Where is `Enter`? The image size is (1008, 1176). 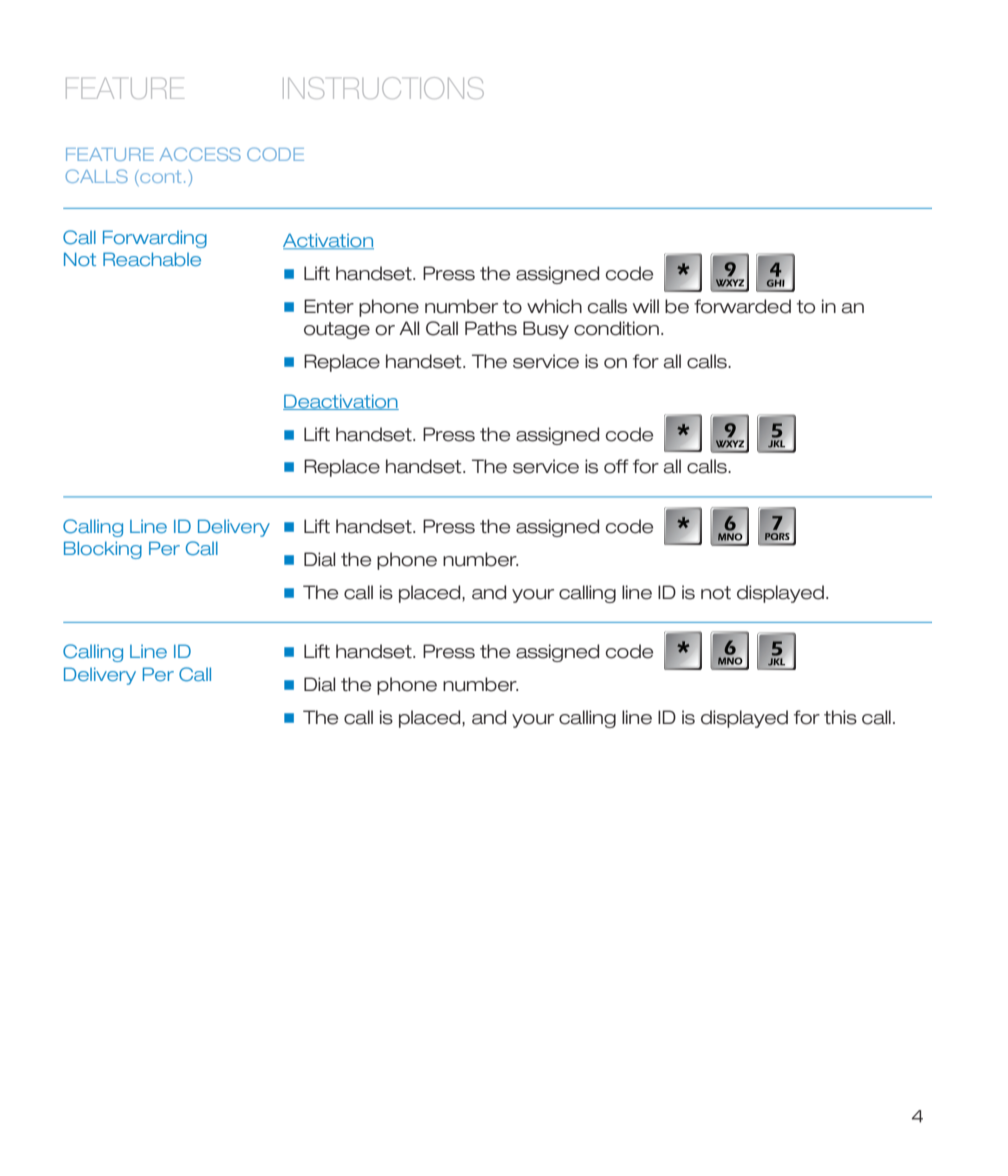 Enter is located at coordinates (329, 306).
